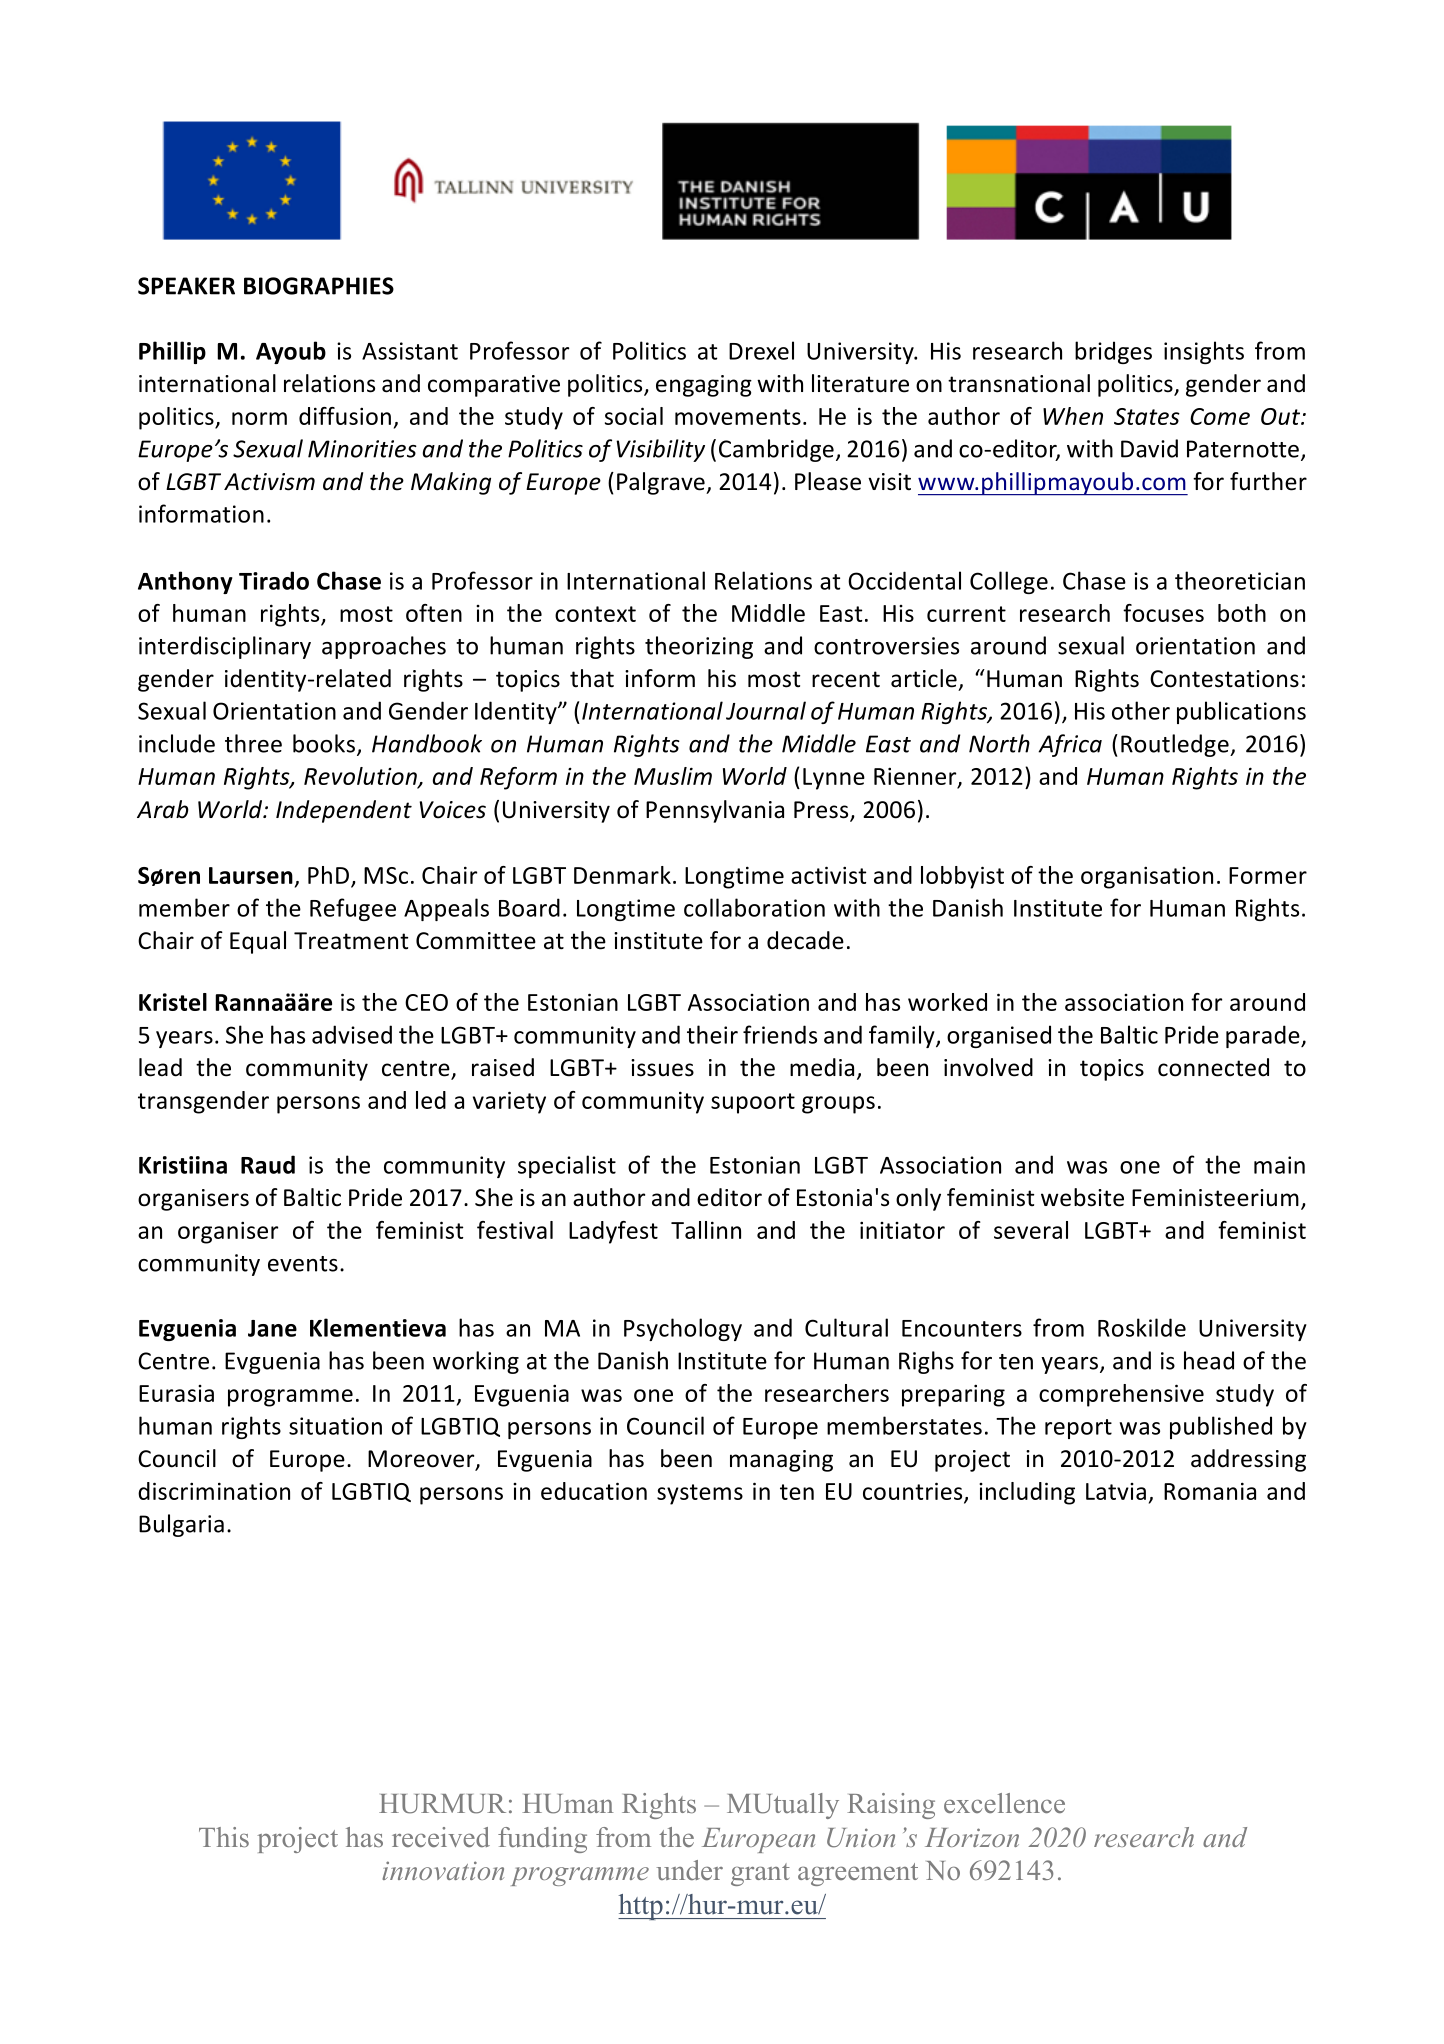 This screenshot has height=2044, width=1444. What do you see at coordinates (1213, 1067) in the screenshot?
I see `connected` at bounding box center [1213, 1067].
